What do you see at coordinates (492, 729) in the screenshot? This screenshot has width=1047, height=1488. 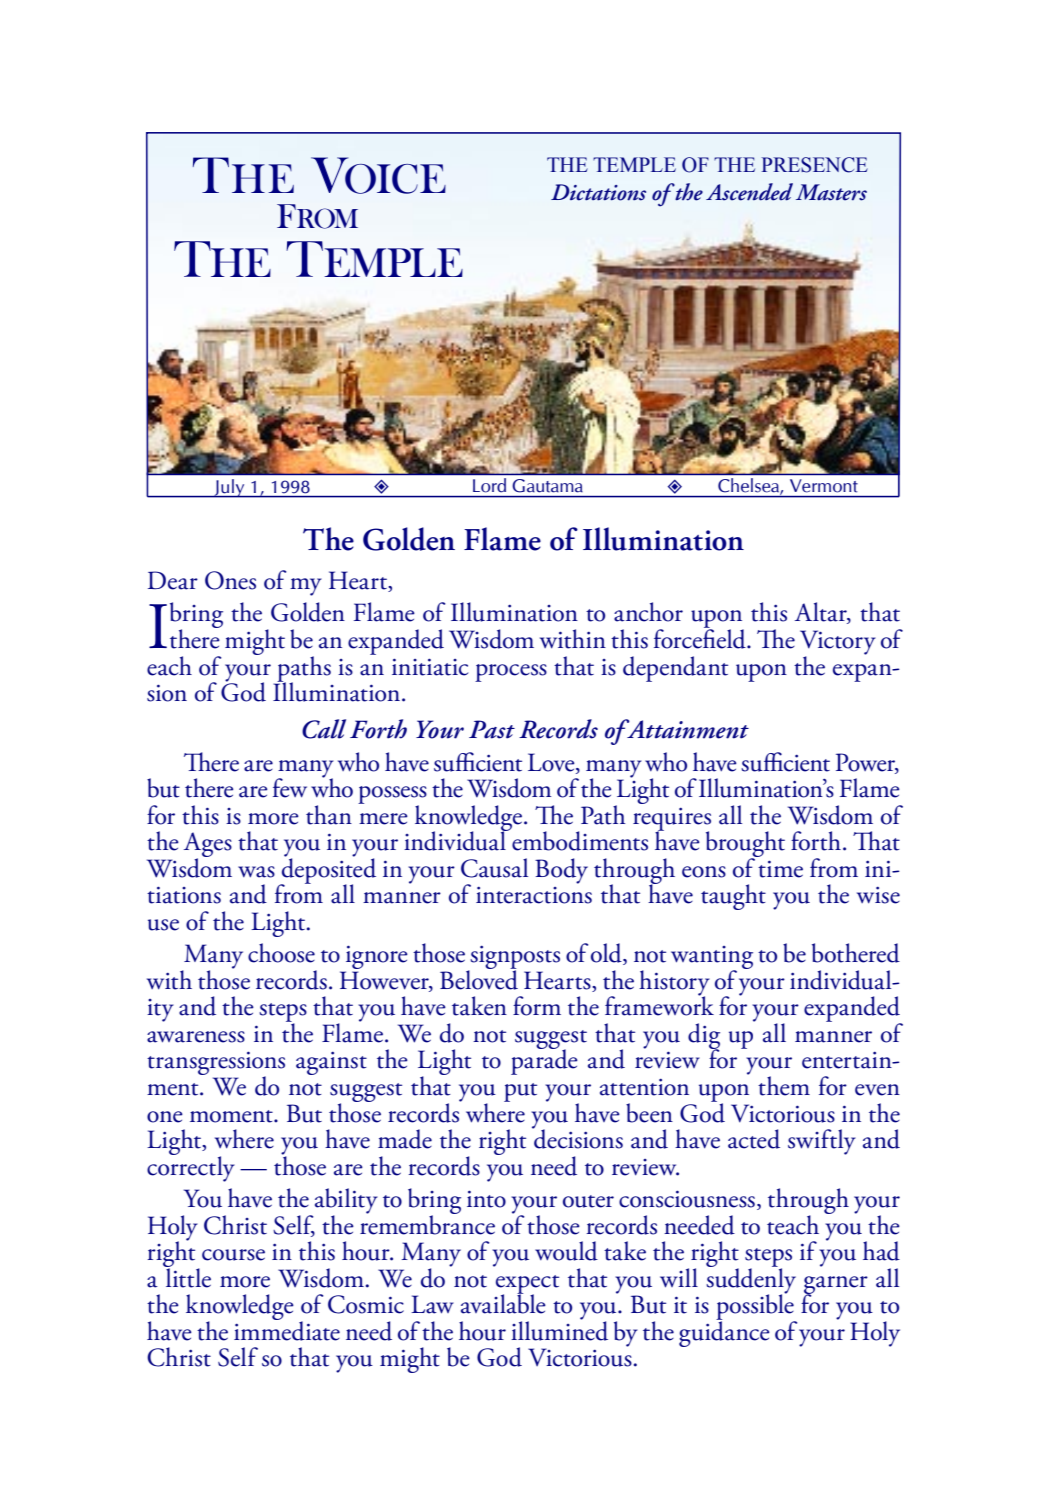 I see `Past` at bounding box center [492, 729].
